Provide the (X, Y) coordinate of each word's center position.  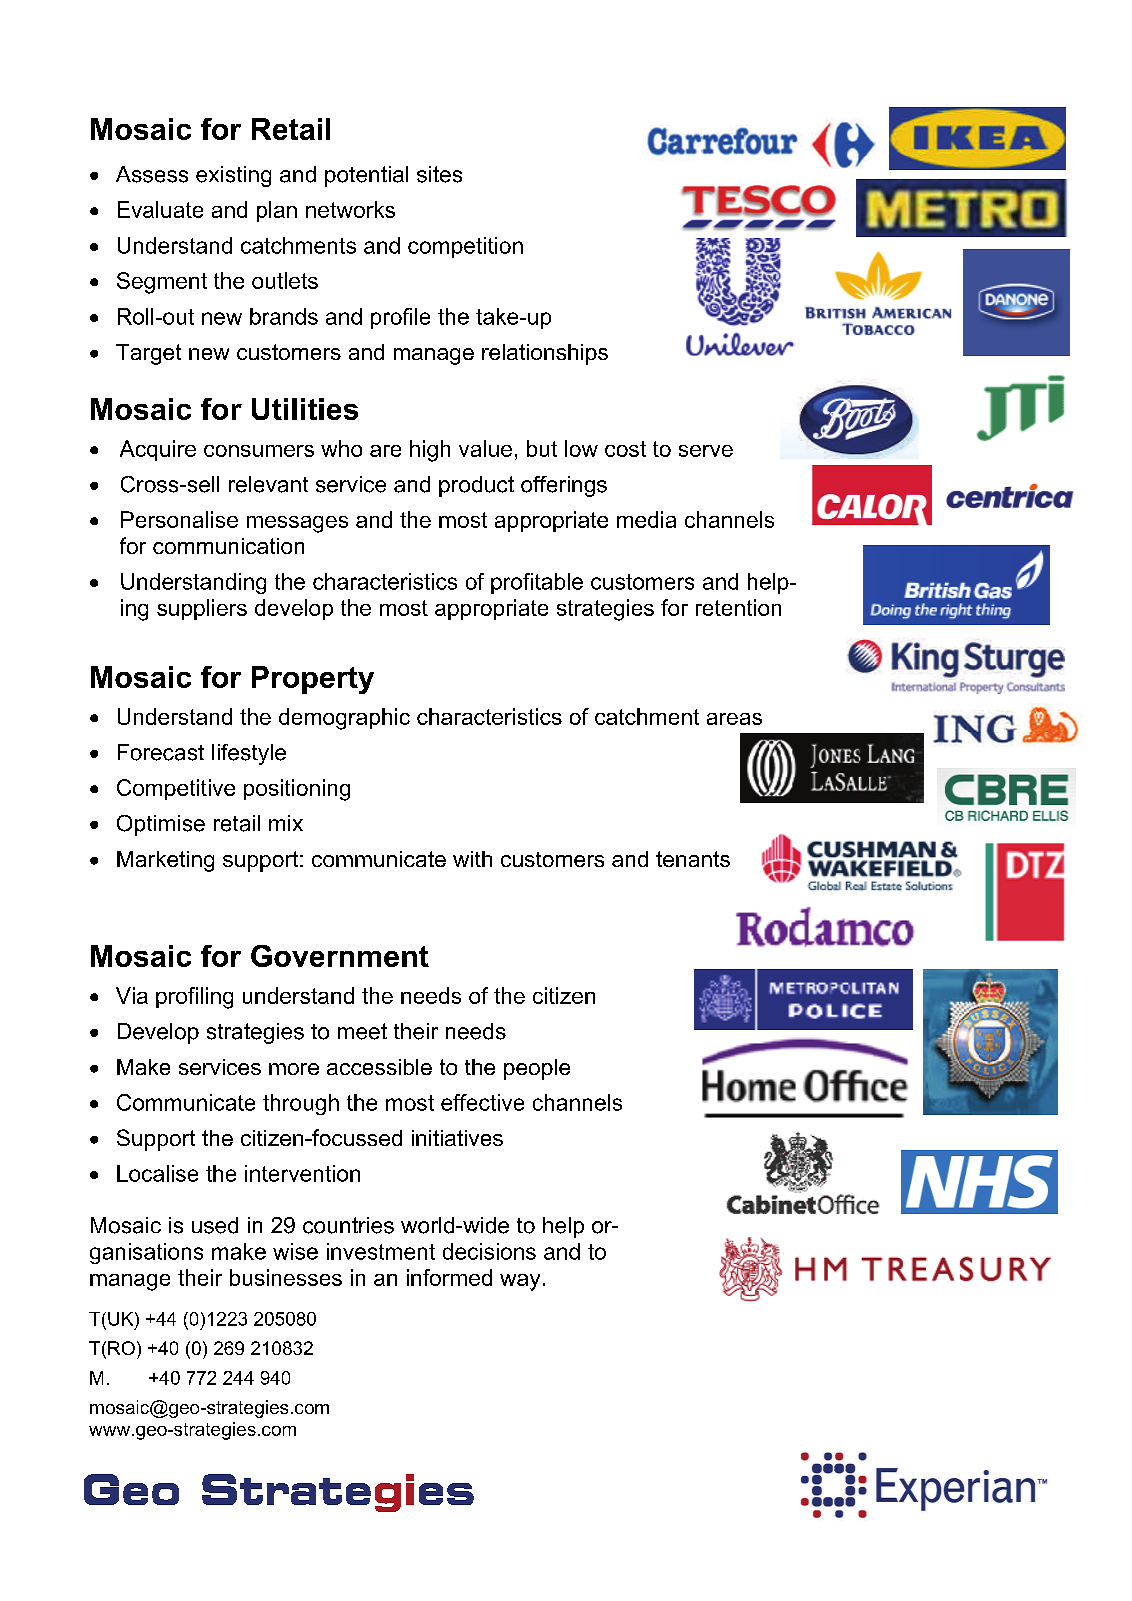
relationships (545, 354)
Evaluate (160, 209)
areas (734, 719)
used (215, 1225)
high (430, 451)
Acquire (158, 450)
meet (362, 1031)
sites (439, 174)
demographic (344, 719)
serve (706, 451)
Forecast (161, 752)
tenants (693, 859)
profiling (194, 998)
